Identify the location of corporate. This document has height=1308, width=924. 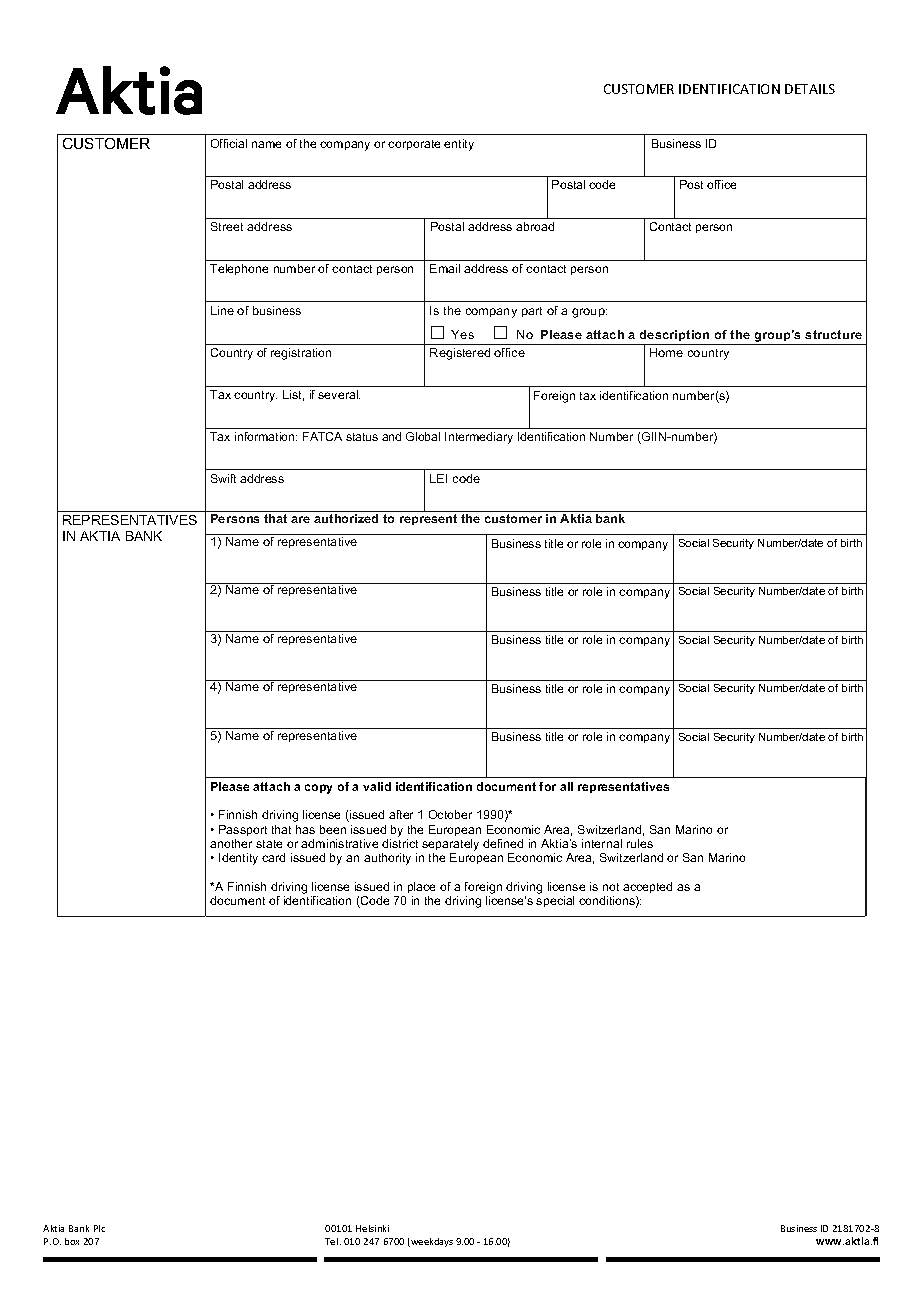
(414, 145).
